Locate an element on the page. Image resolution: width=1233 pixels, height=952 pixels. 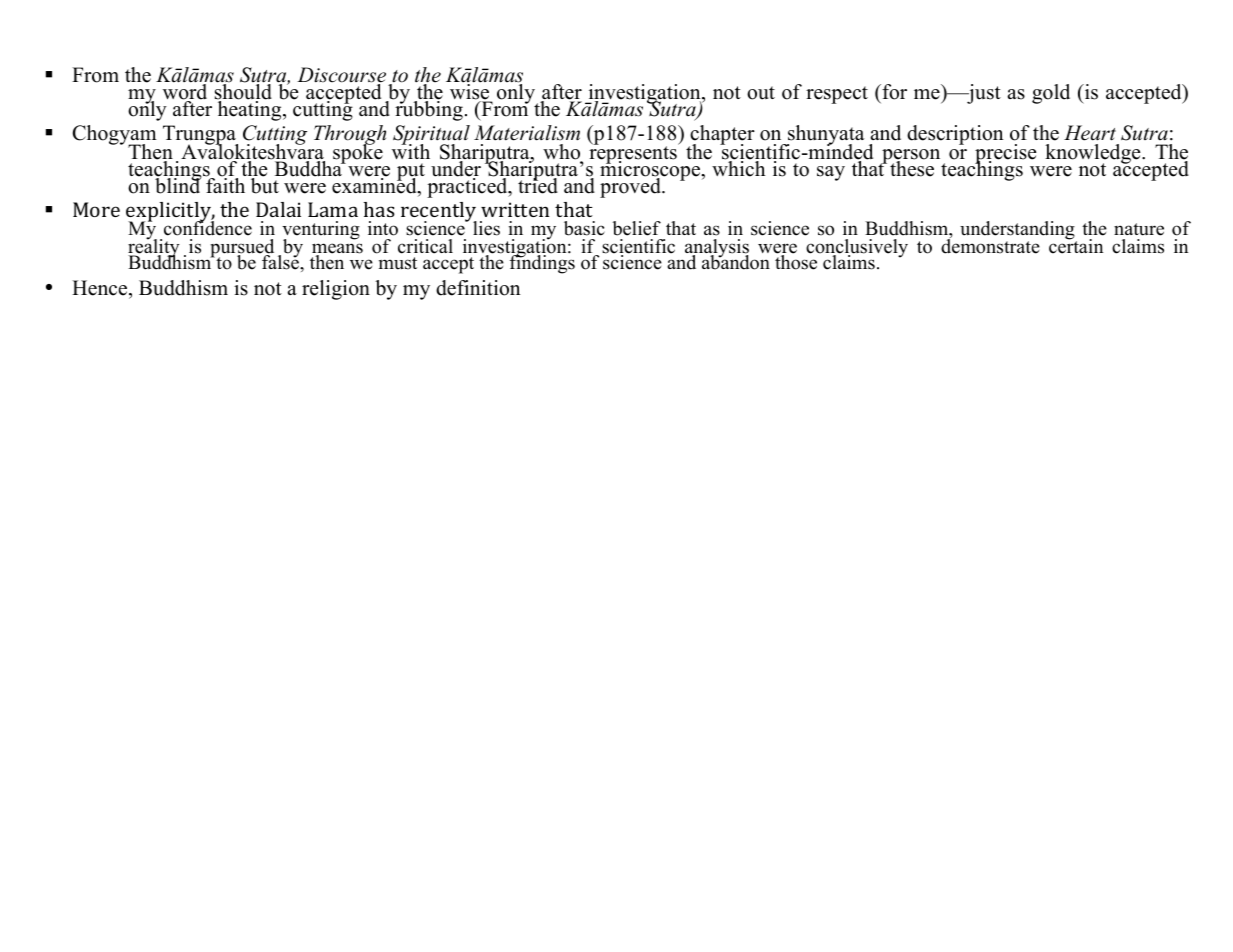
faith is located at coordinates (225, 184).
